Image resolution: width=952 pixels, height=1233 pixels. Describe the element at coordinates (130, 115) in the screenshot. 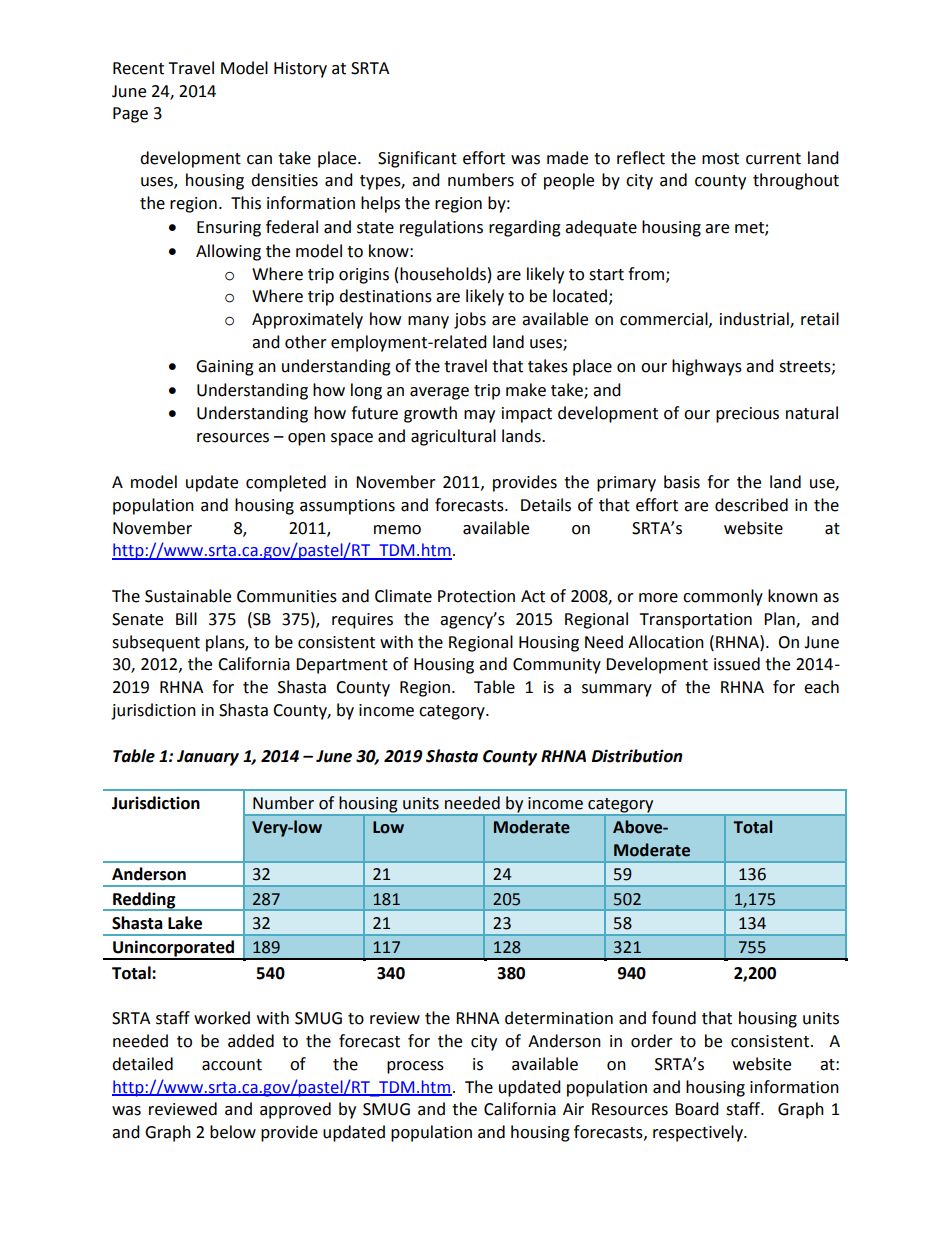

I see `Page` at that location.
